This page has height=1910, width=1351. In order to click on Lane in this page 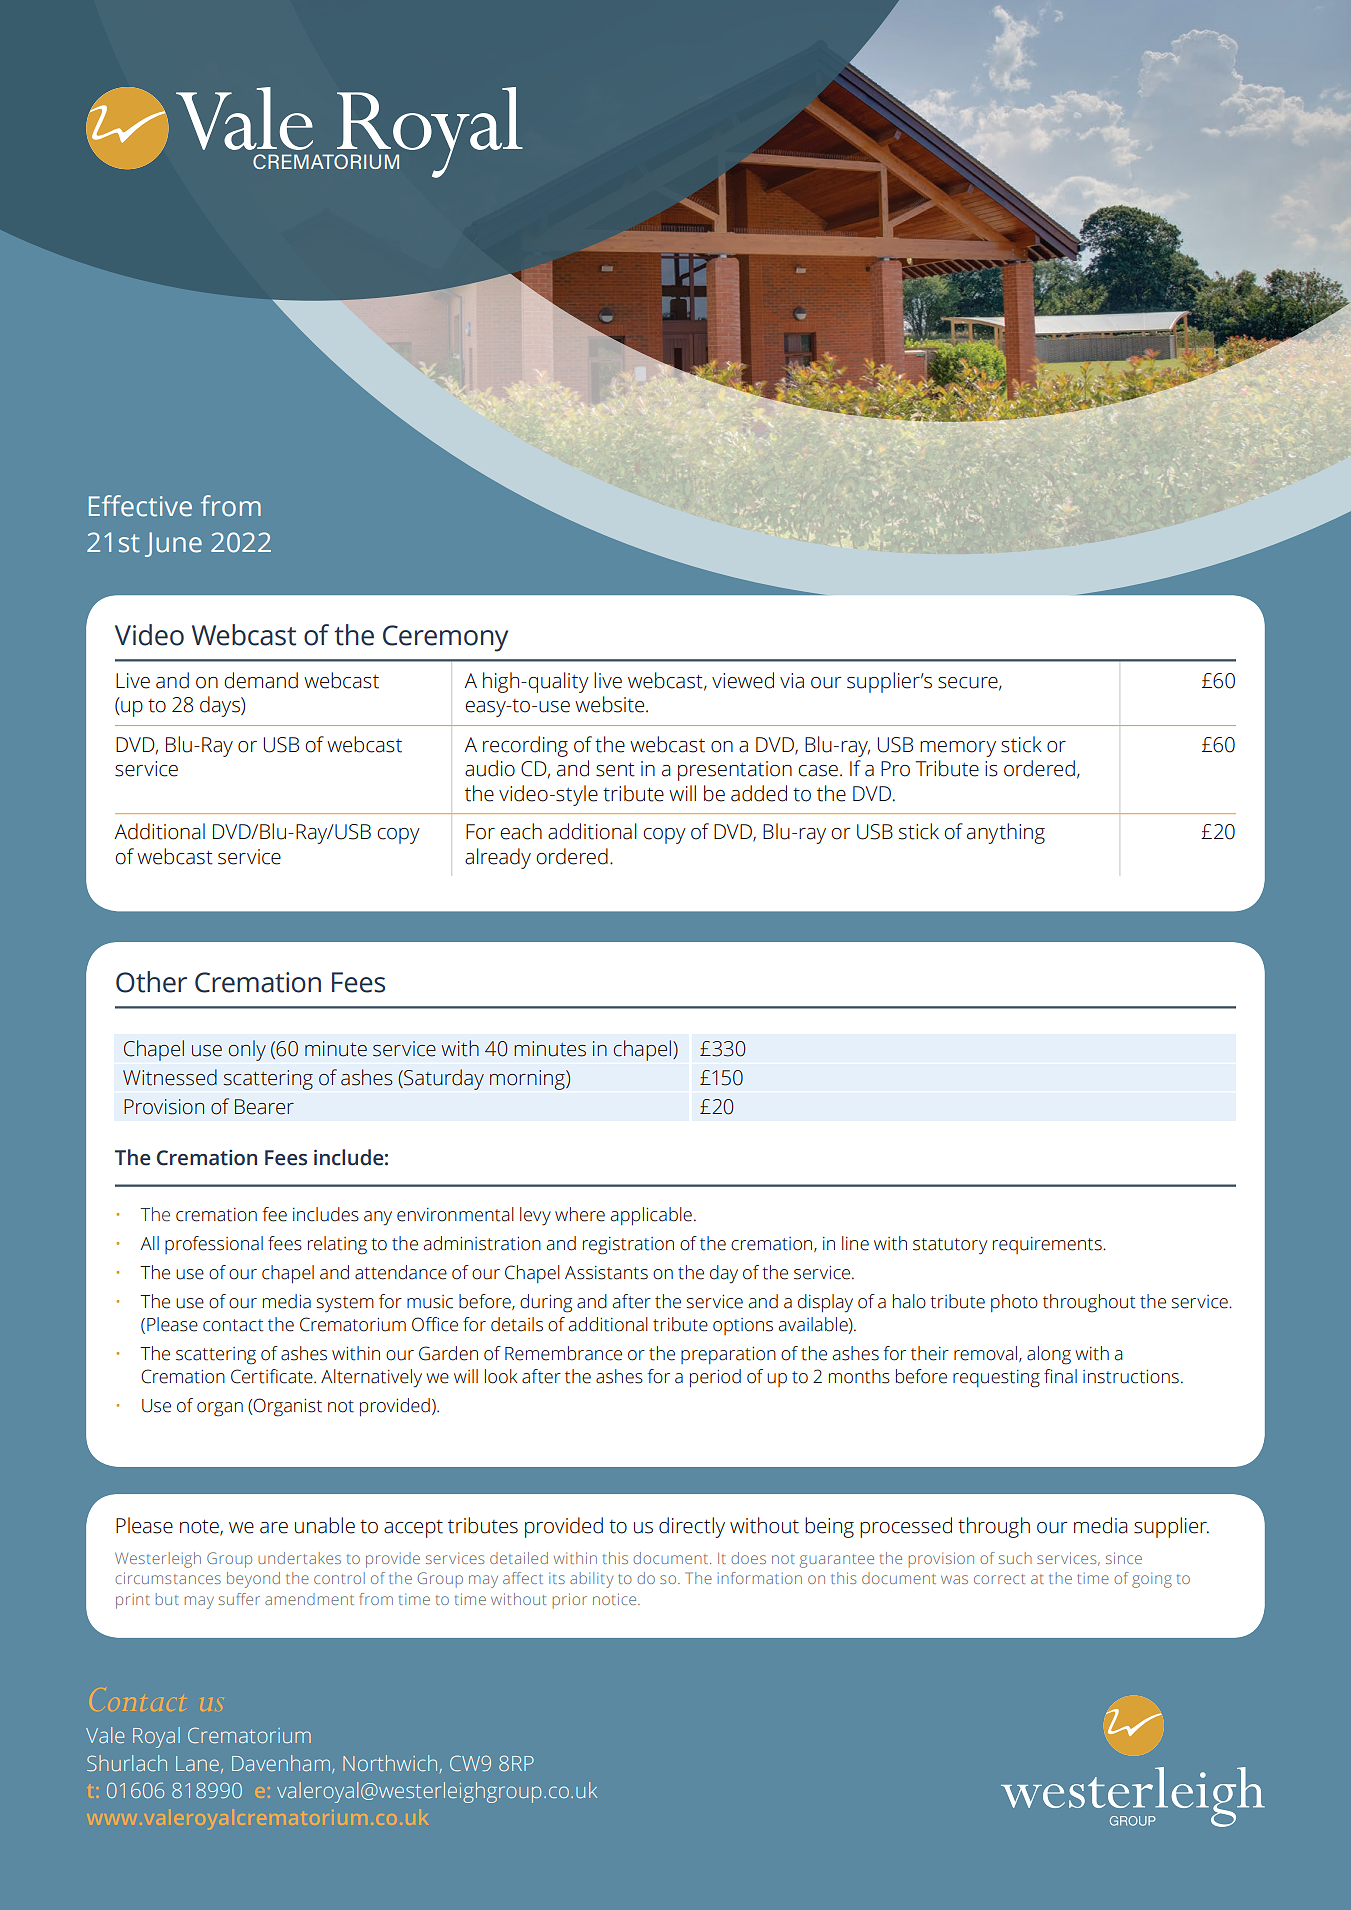, I will do `click(197, 1763)`.
